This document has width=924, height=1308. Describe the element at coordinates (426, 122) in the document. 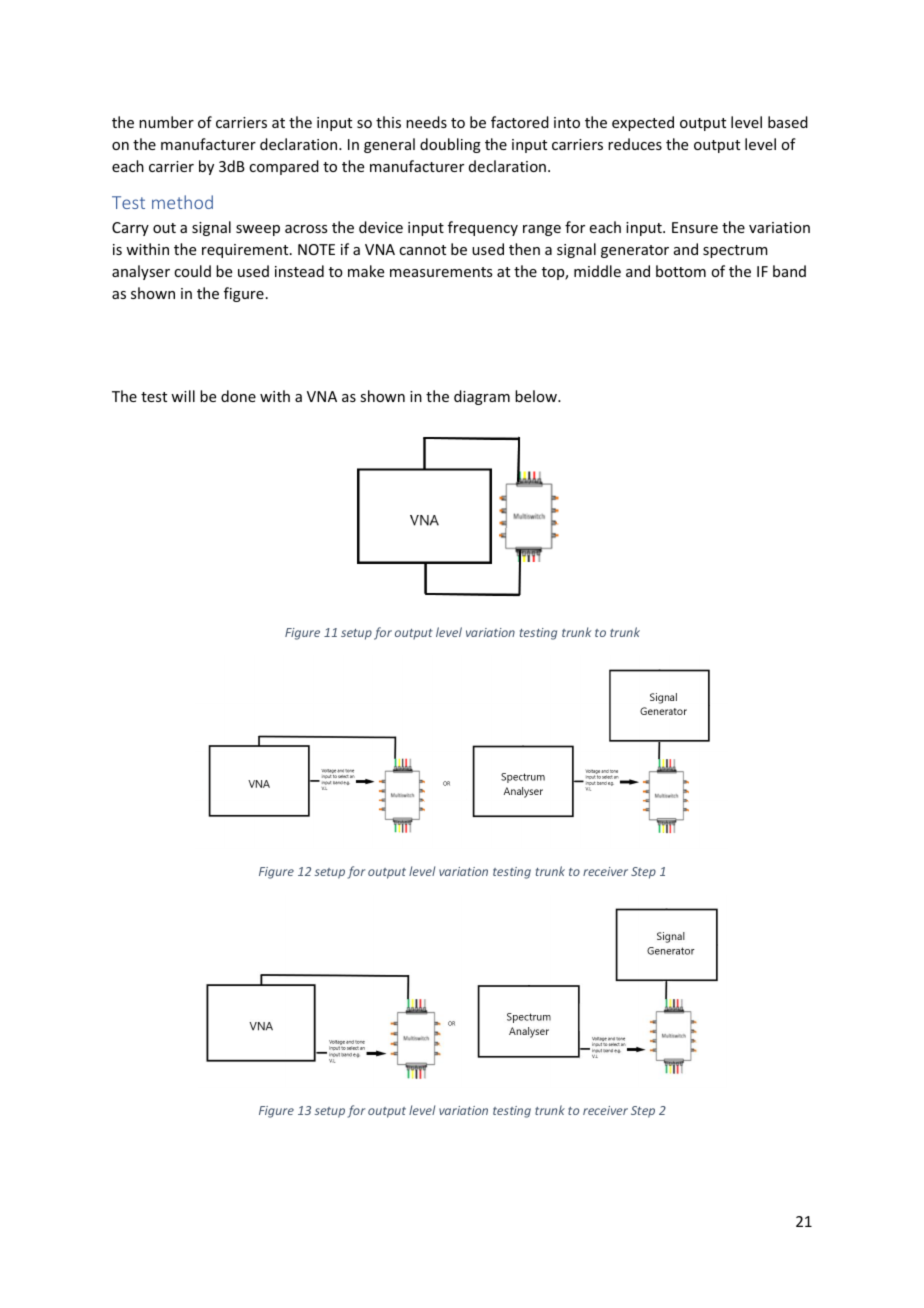

I see `needs` at that location.
